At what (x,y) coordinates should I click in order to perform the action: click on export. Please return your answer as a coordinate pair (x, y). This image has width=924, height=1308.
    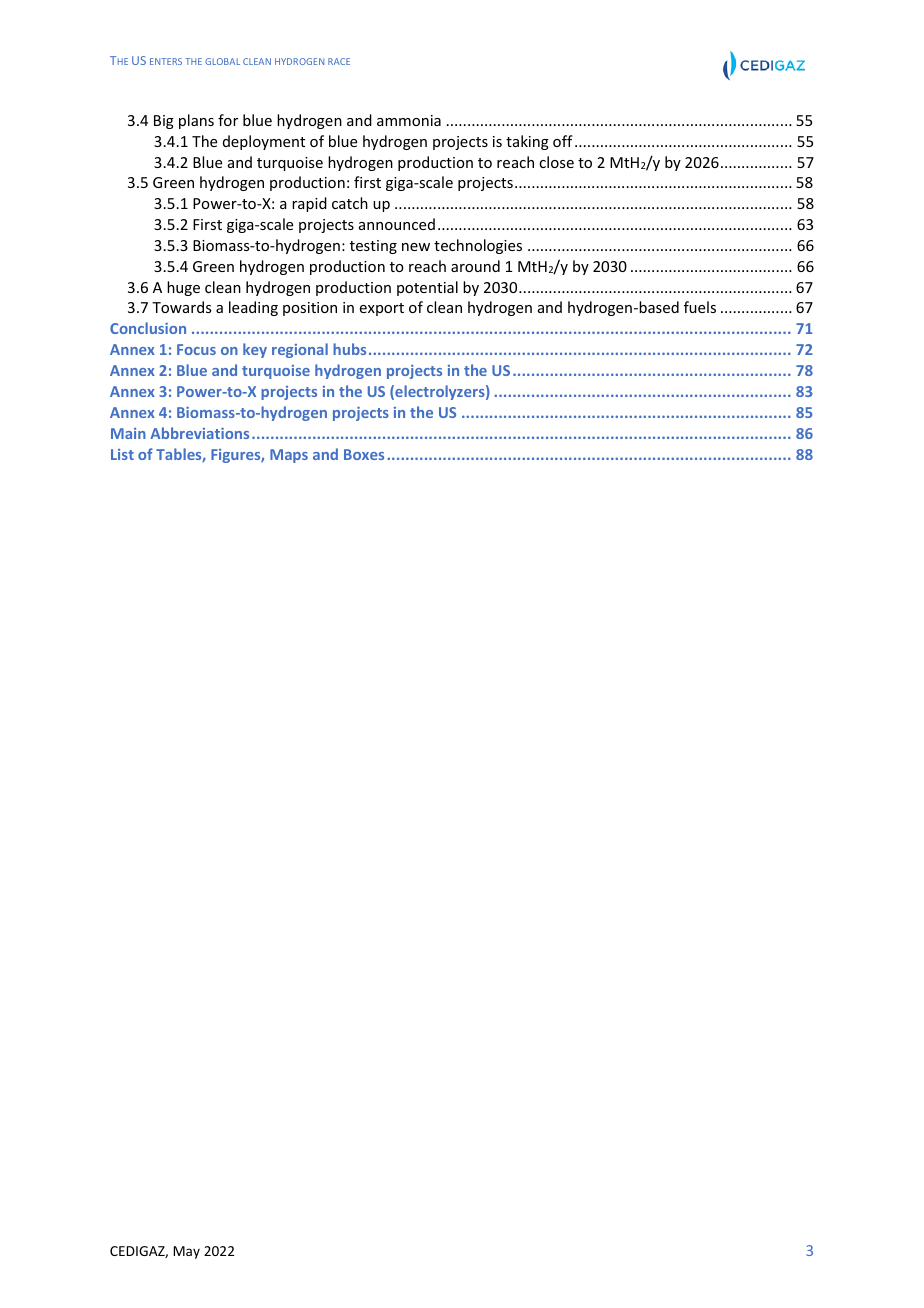
    Looking at the image, I should click on (382, 309).
